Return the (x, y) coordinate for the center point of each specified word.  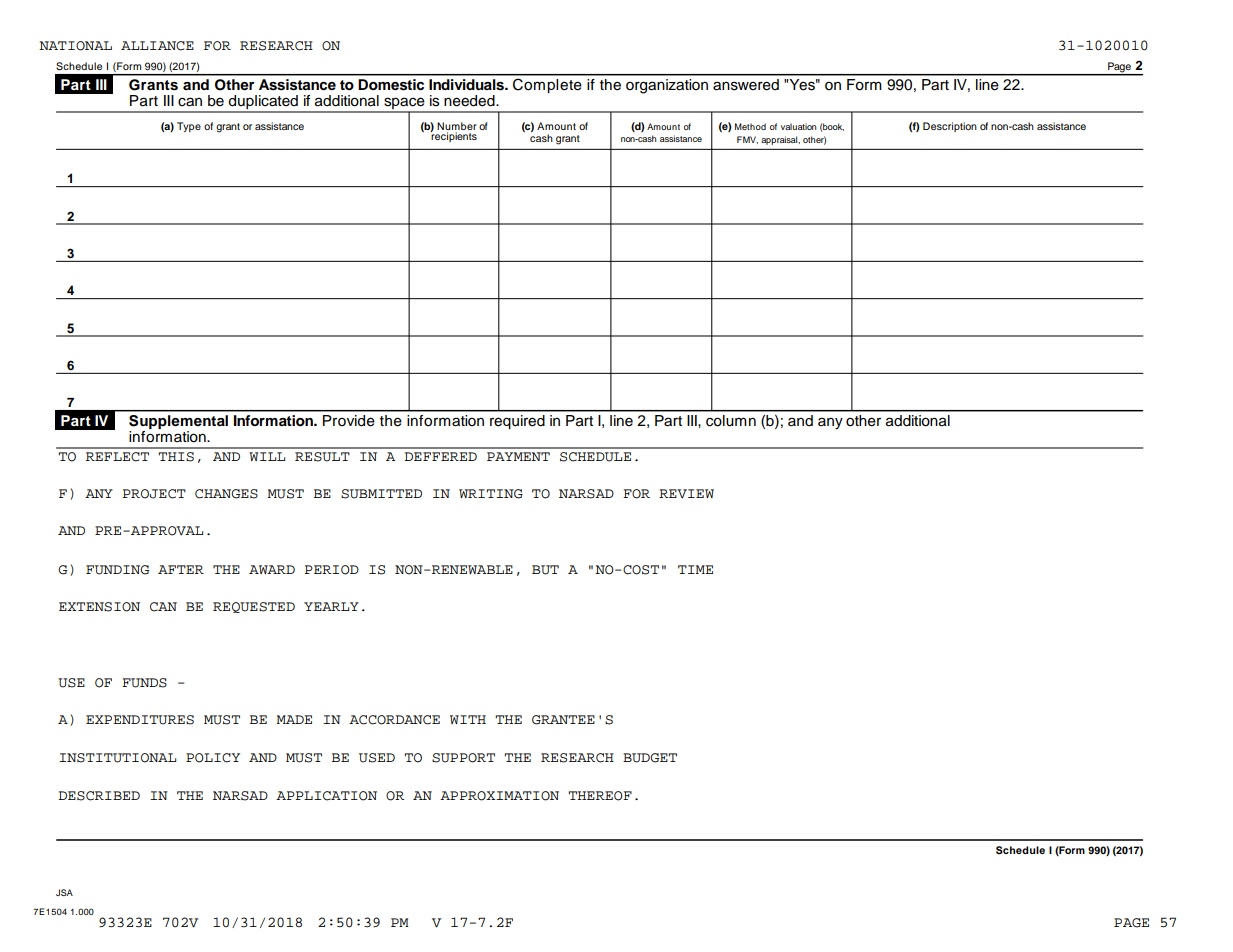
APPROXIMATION (499, 796)
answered (746, 85)
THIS (176, 457)
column (731, 421)
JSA (64, 892)
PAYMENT (518, 456)
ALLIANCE (157, 46)
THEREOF (600, 796)
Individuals (467, 85)
